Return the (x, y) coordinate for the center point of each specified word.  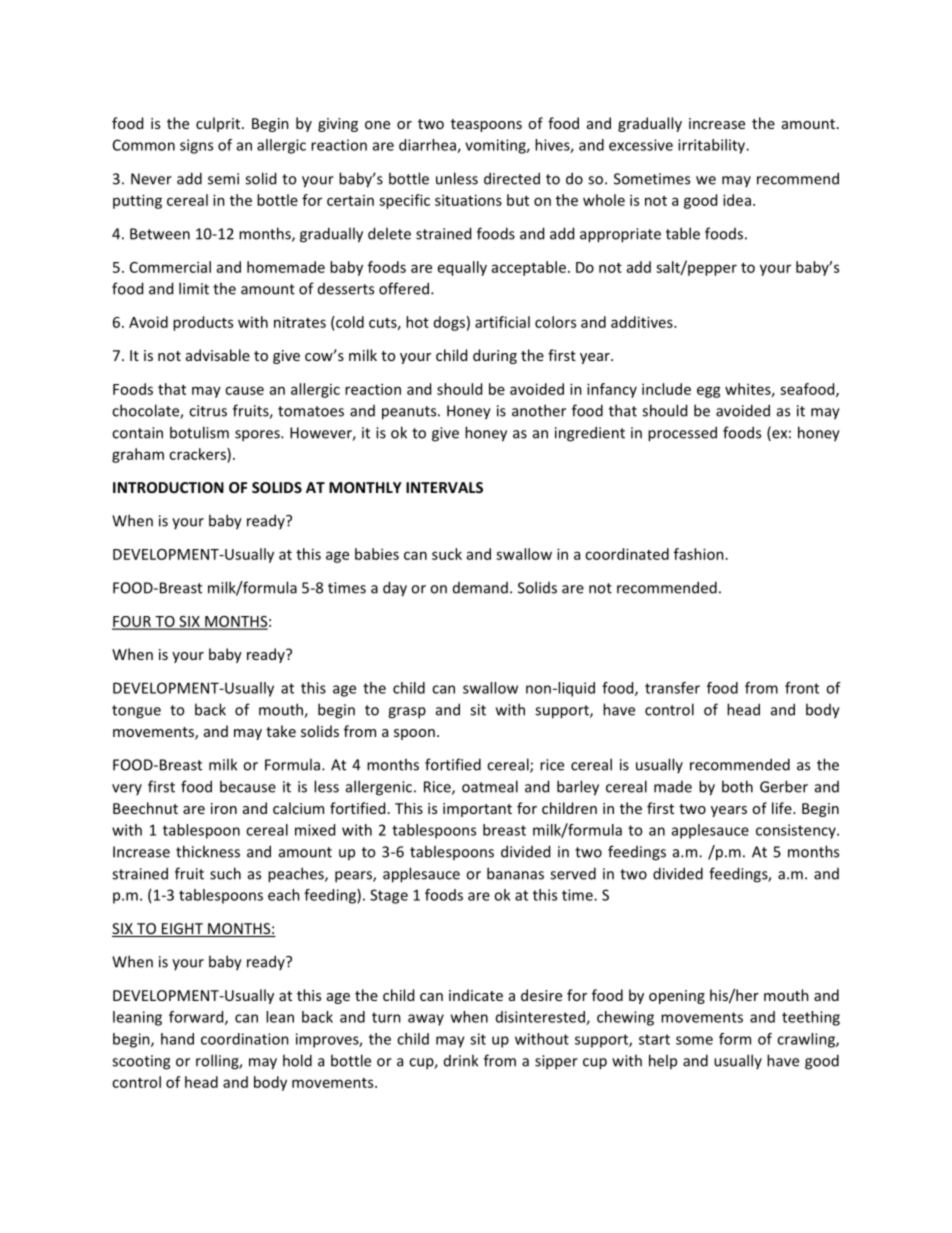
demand (480, 588)
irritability (713, 146)
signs (196, 146)
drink (461, 1060)
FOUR (132, 622)
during (495, 356)
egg (709, 392)
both (737, 786)
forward (197, 1018)
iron (224, 808)
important (477, 810)
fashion (699, 554)
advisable (218, 355)
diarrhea (428, 146)
